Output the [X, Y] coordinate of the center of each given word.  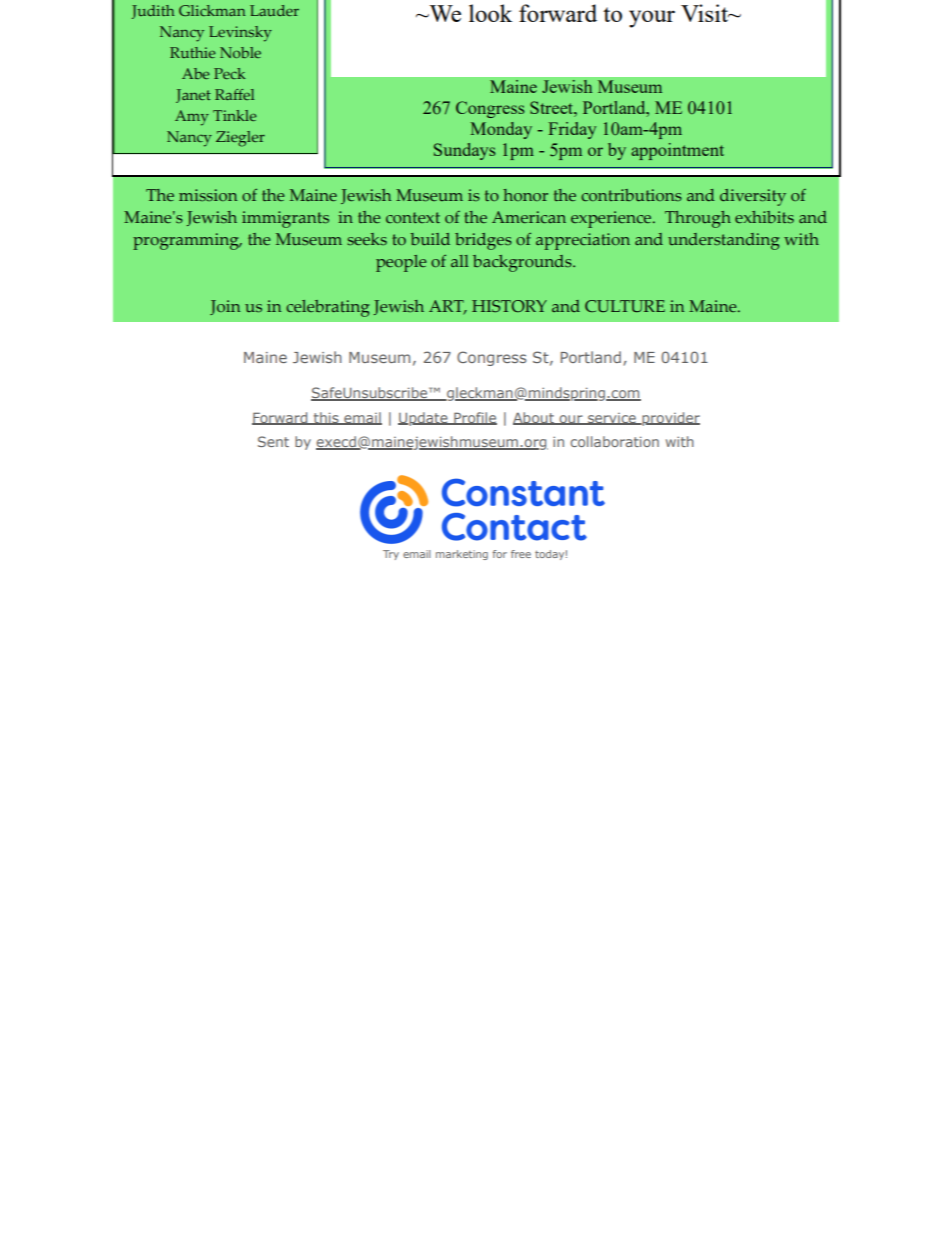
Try [391, 555]
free [521, 554]
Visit [705, 13]
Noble [240, 52]
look [490, 13]
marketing [462, 555]
